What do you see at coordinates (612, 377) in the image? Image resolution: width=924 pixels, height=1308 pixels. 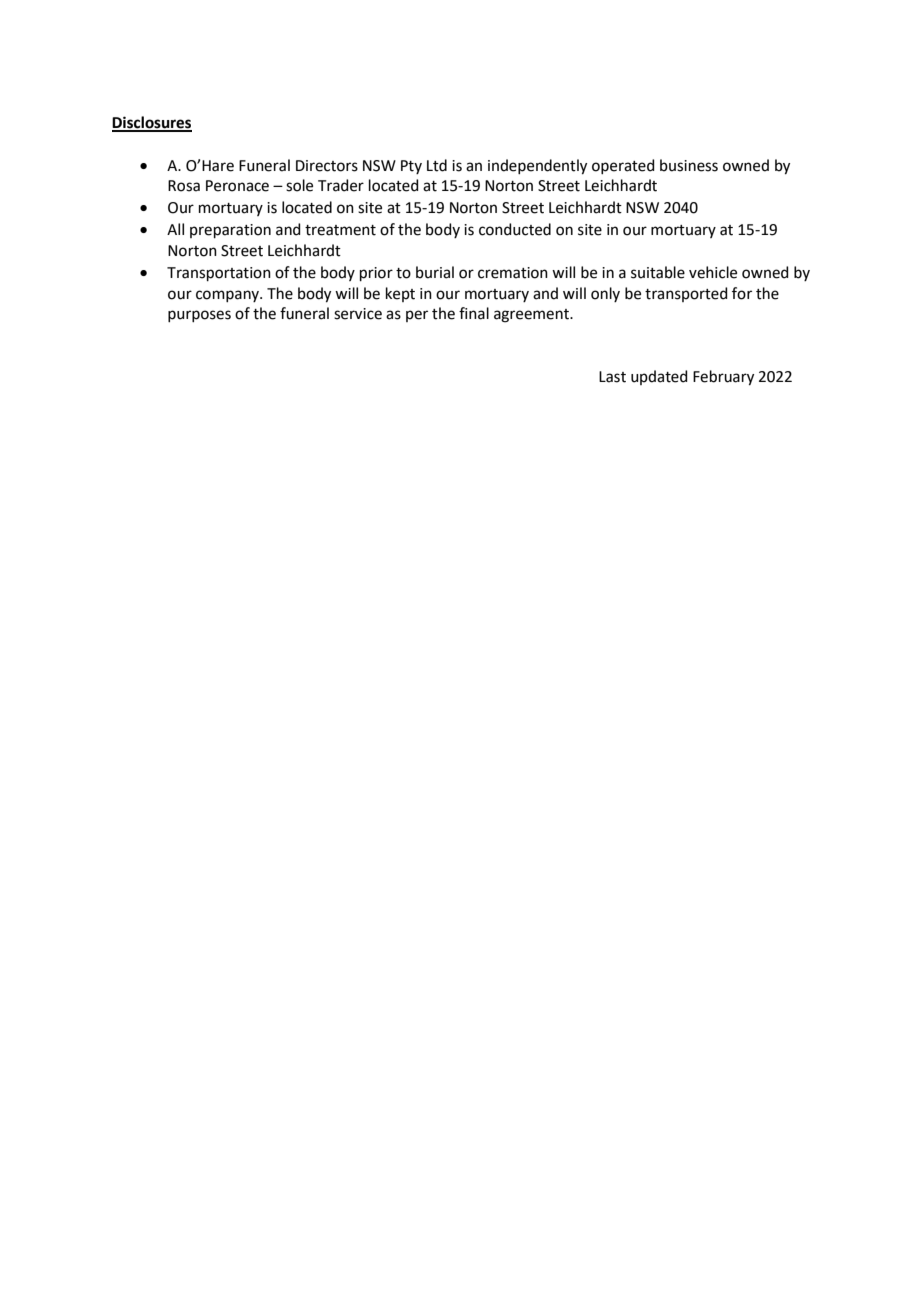 I see `Last` at bounding box center [612, 377].
